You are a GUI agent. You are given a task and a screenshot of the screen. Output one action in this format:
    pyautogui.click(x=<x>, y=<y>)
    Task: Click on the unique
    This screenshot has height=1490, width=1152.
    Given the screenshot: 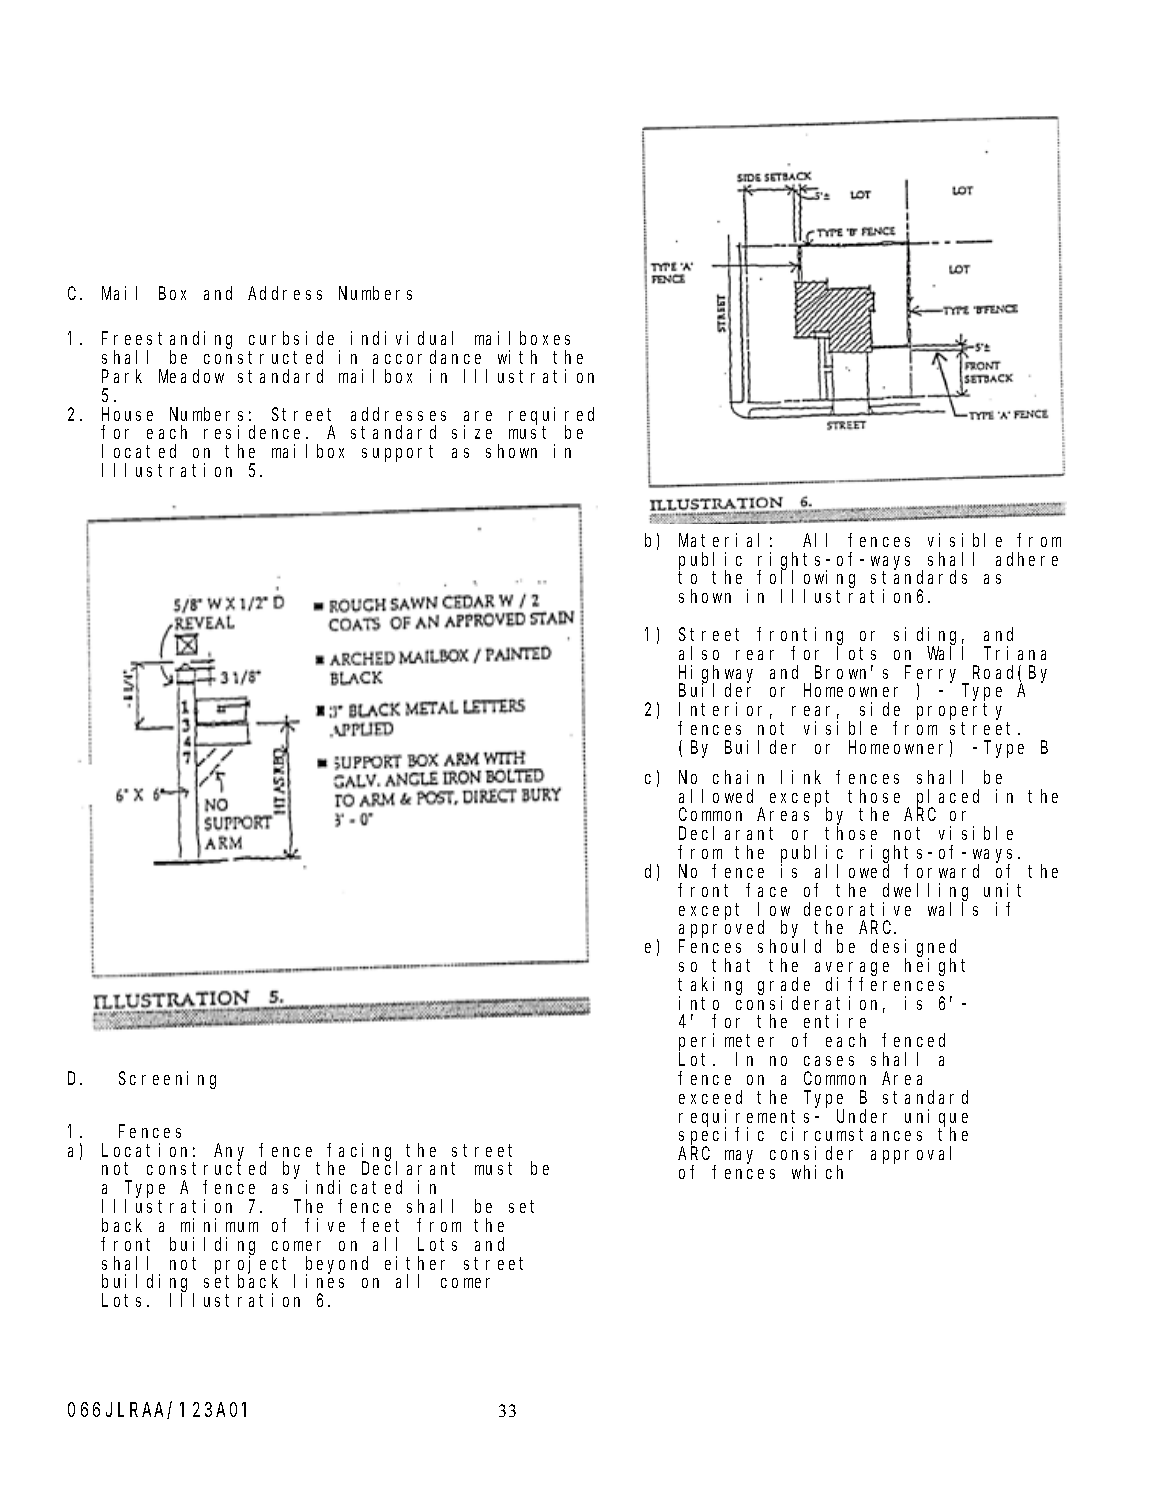 What is the action you would take?
    pyautogui.click(x=936, y=1118)
